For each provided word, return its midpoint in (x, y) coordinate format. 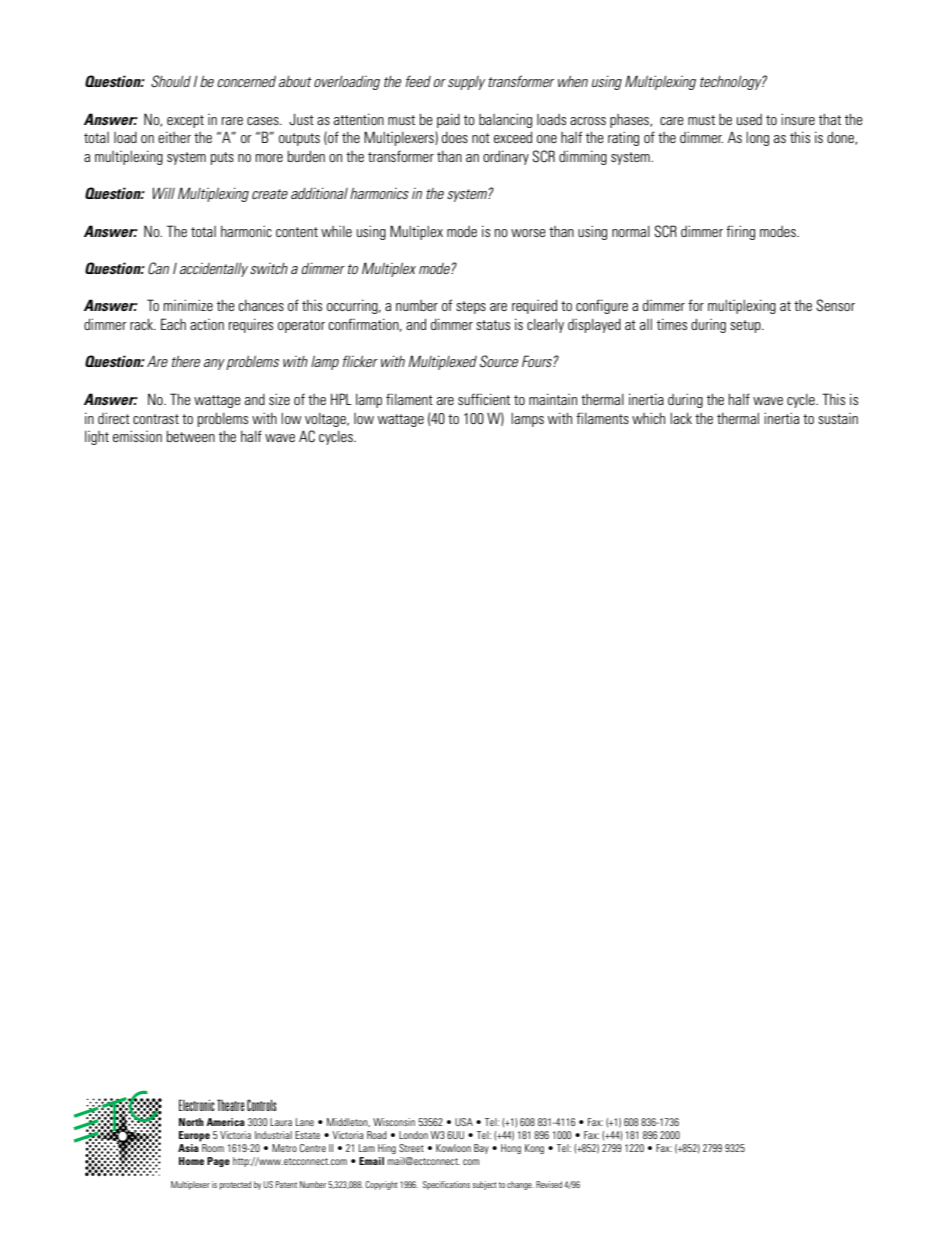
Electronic (197, 1105)
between (191, 436)
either (174, 137)
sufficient (484, 399)
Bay (481, 1149)
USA (464, 1122)
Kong (534, 1149)
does (455, 137)
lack (681, 418)
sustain (838, 418)
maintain (553, 399)
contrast (156, 419)
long (758, 139)
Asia (189, 1146)
